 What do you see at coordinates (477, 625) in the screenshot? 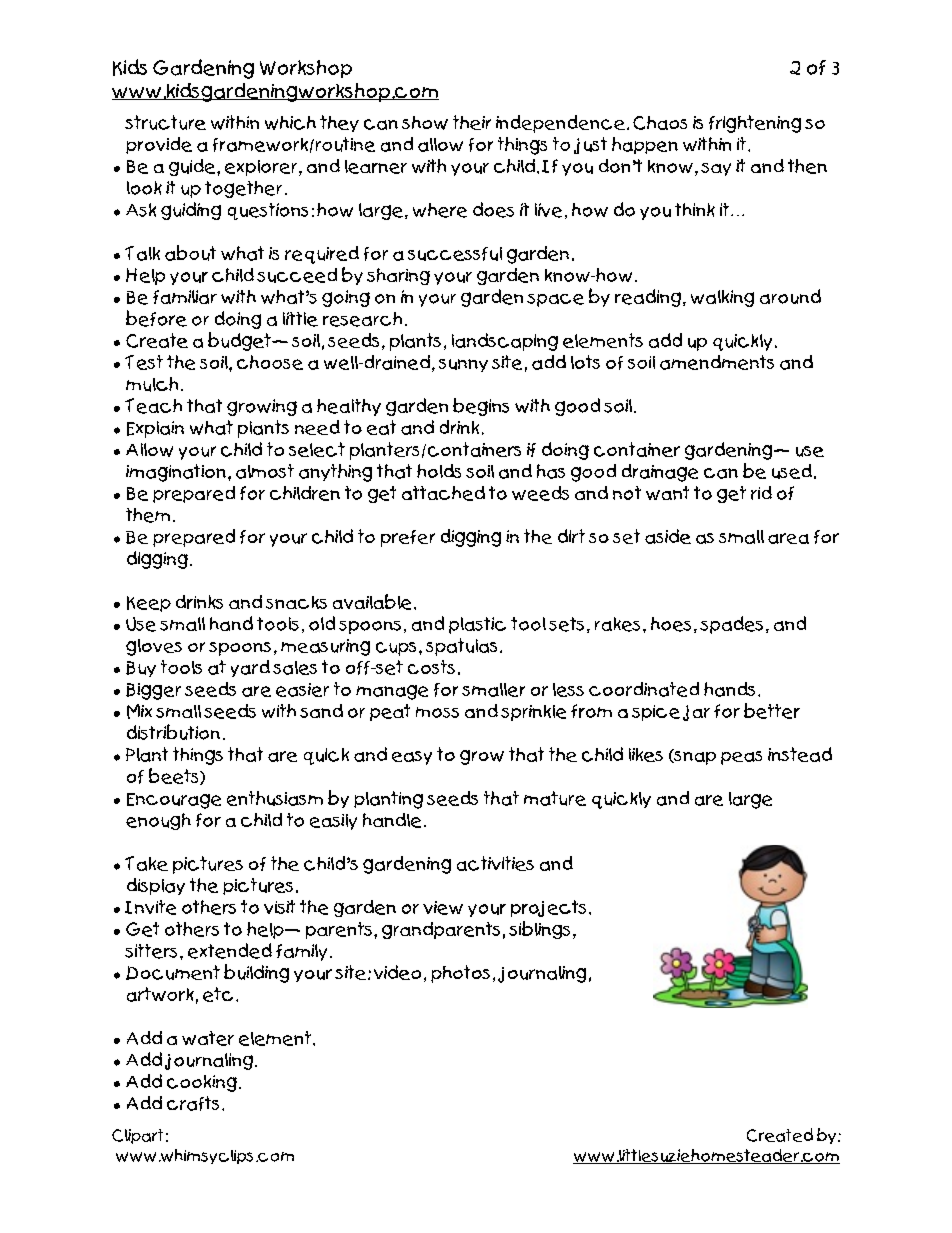
I see `plastic` at bounding box center [477, 625].
